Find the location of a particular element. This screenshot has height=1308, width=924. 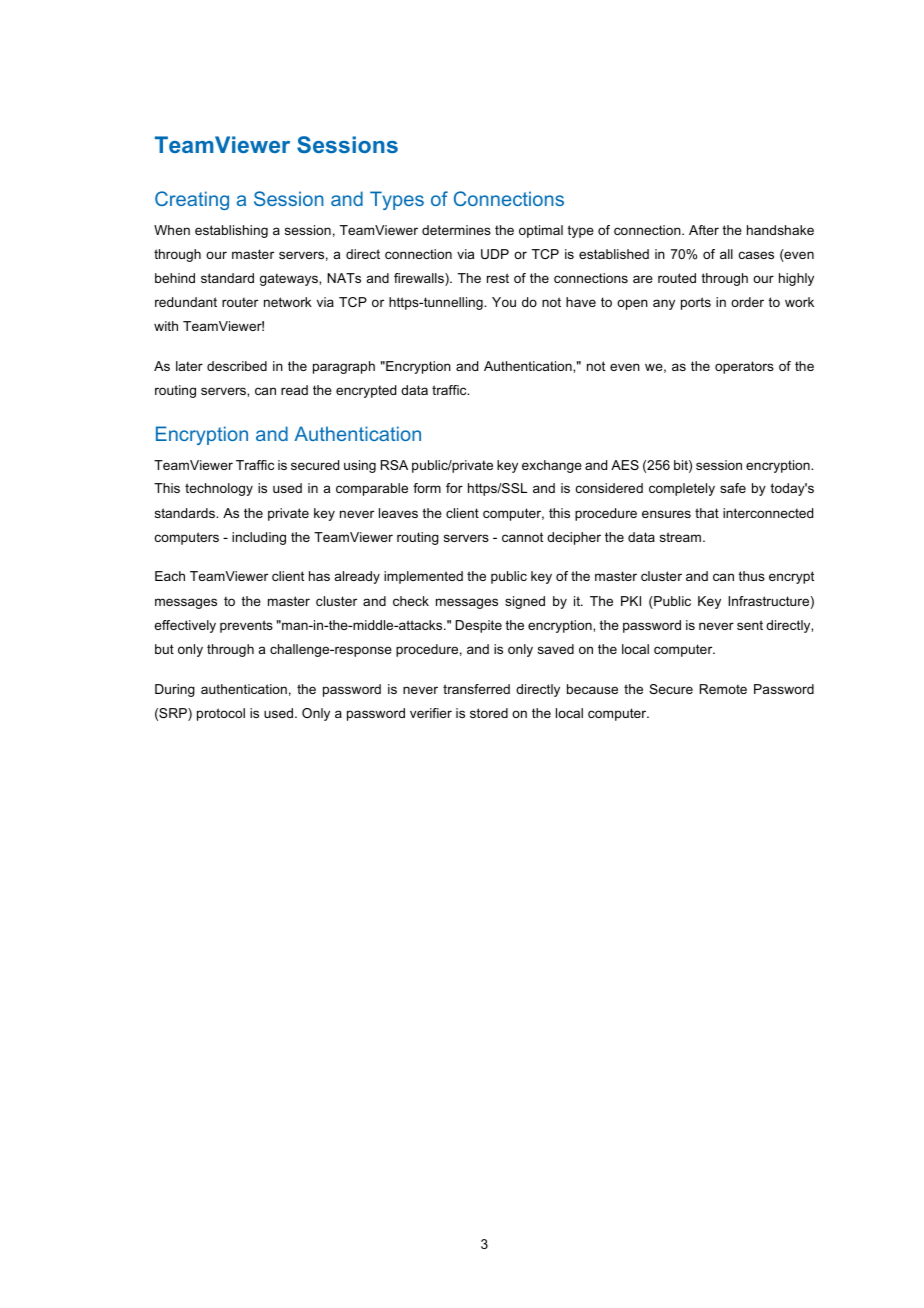

including is located at coordinates (259, 538).
